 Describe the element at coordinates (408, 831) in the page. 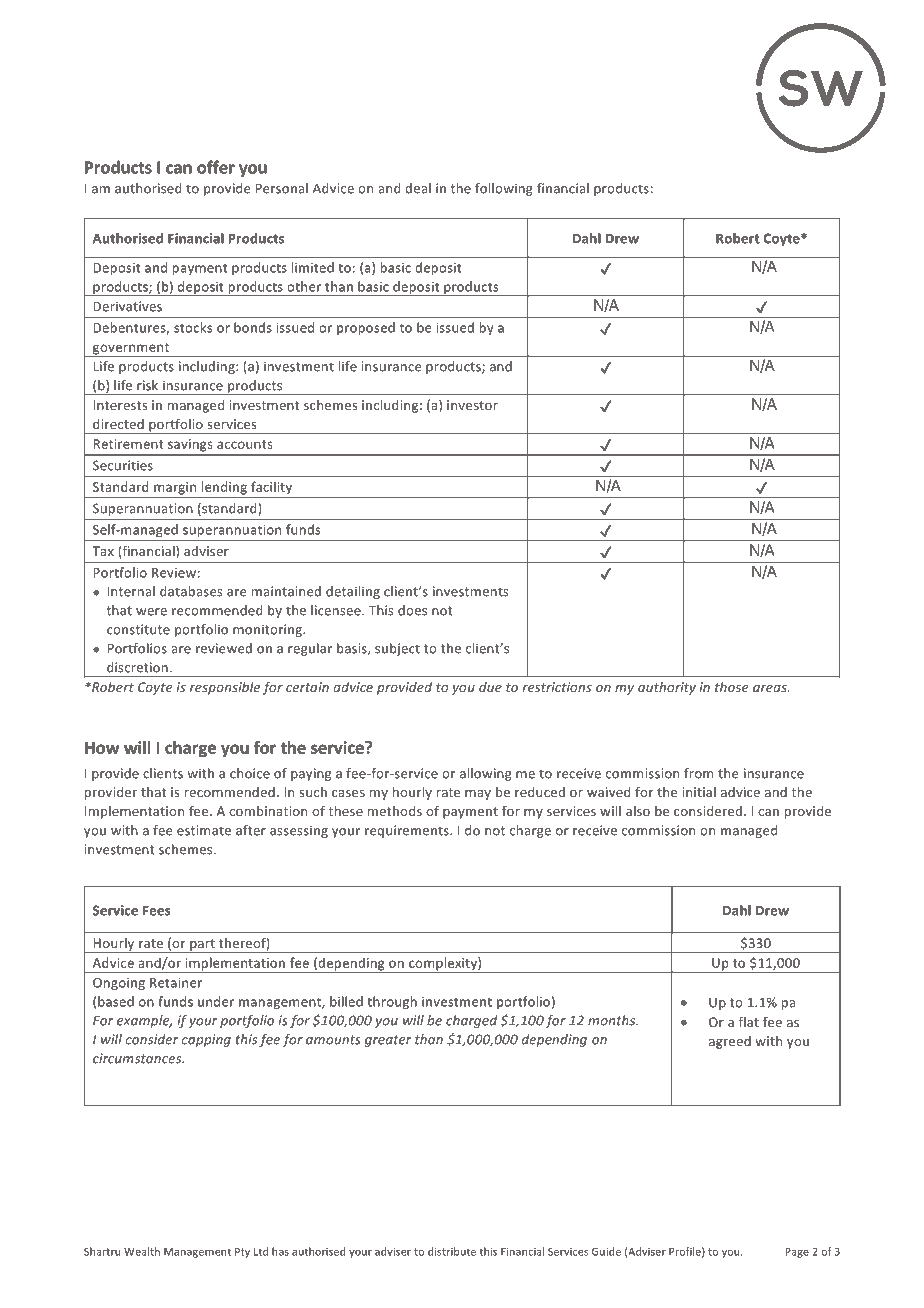

I see `requirements` at that location.
